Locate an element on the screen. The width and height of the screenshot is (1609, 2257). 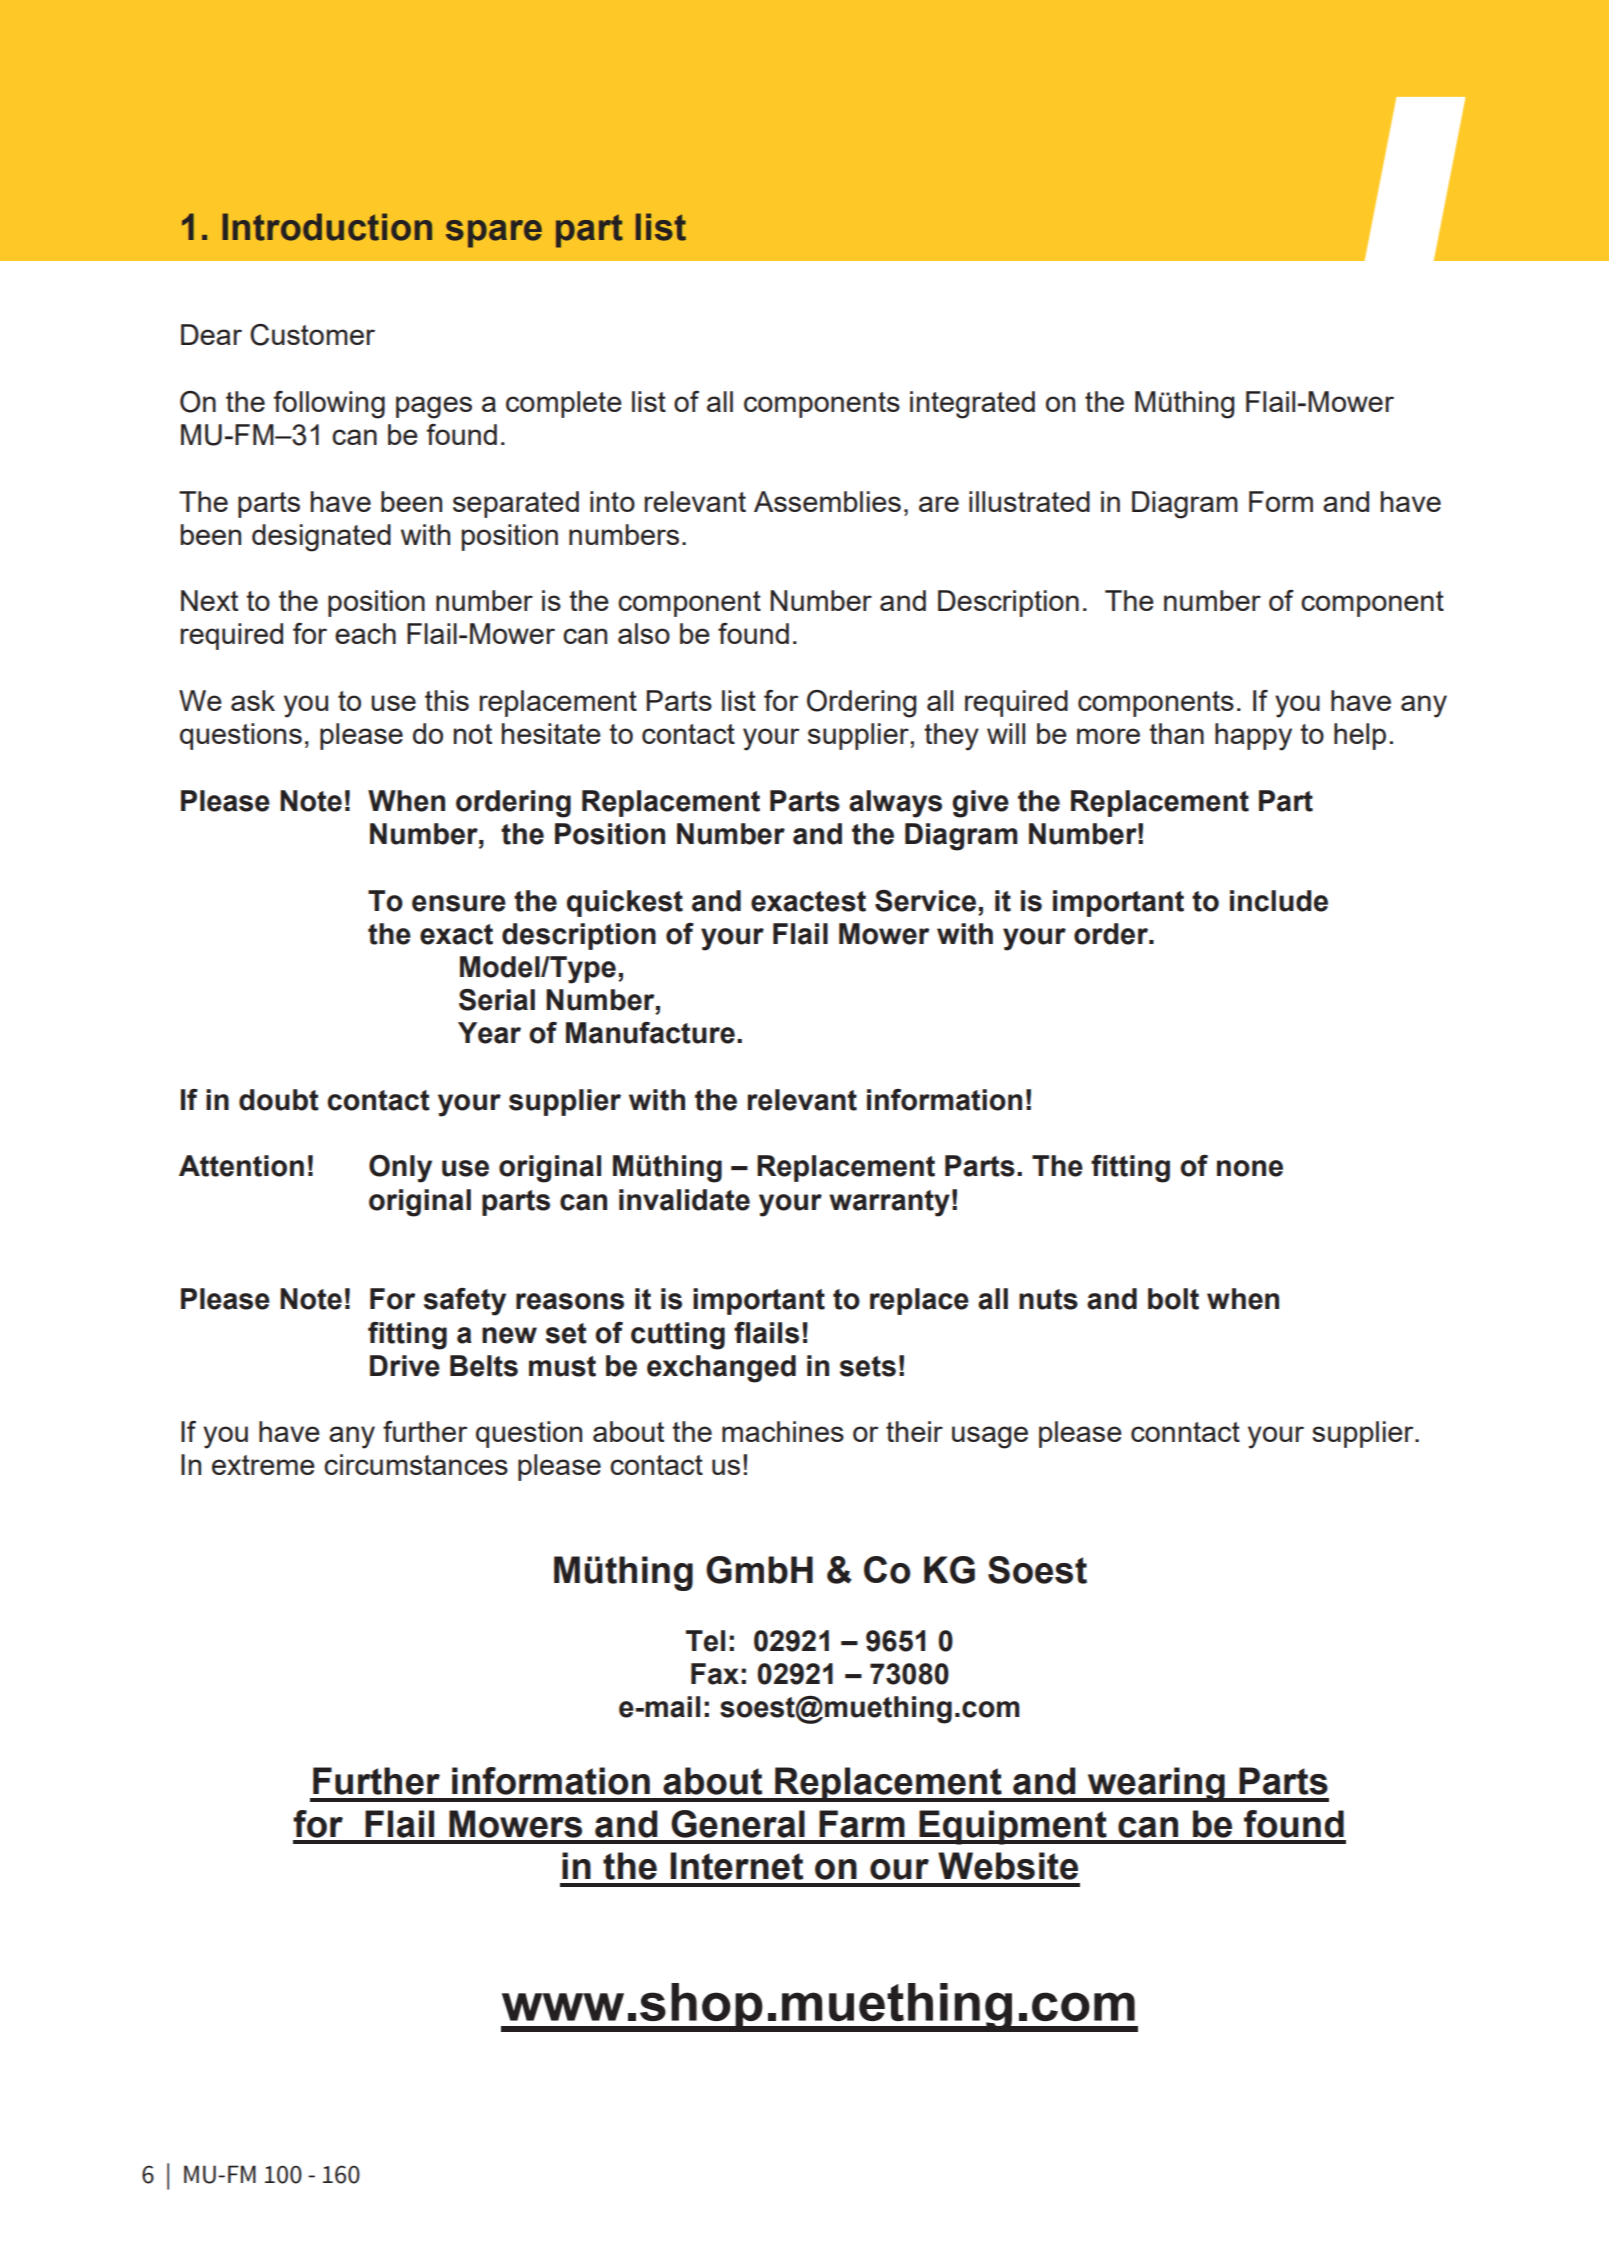
bolt is located at coordinates (1173, 1299).
